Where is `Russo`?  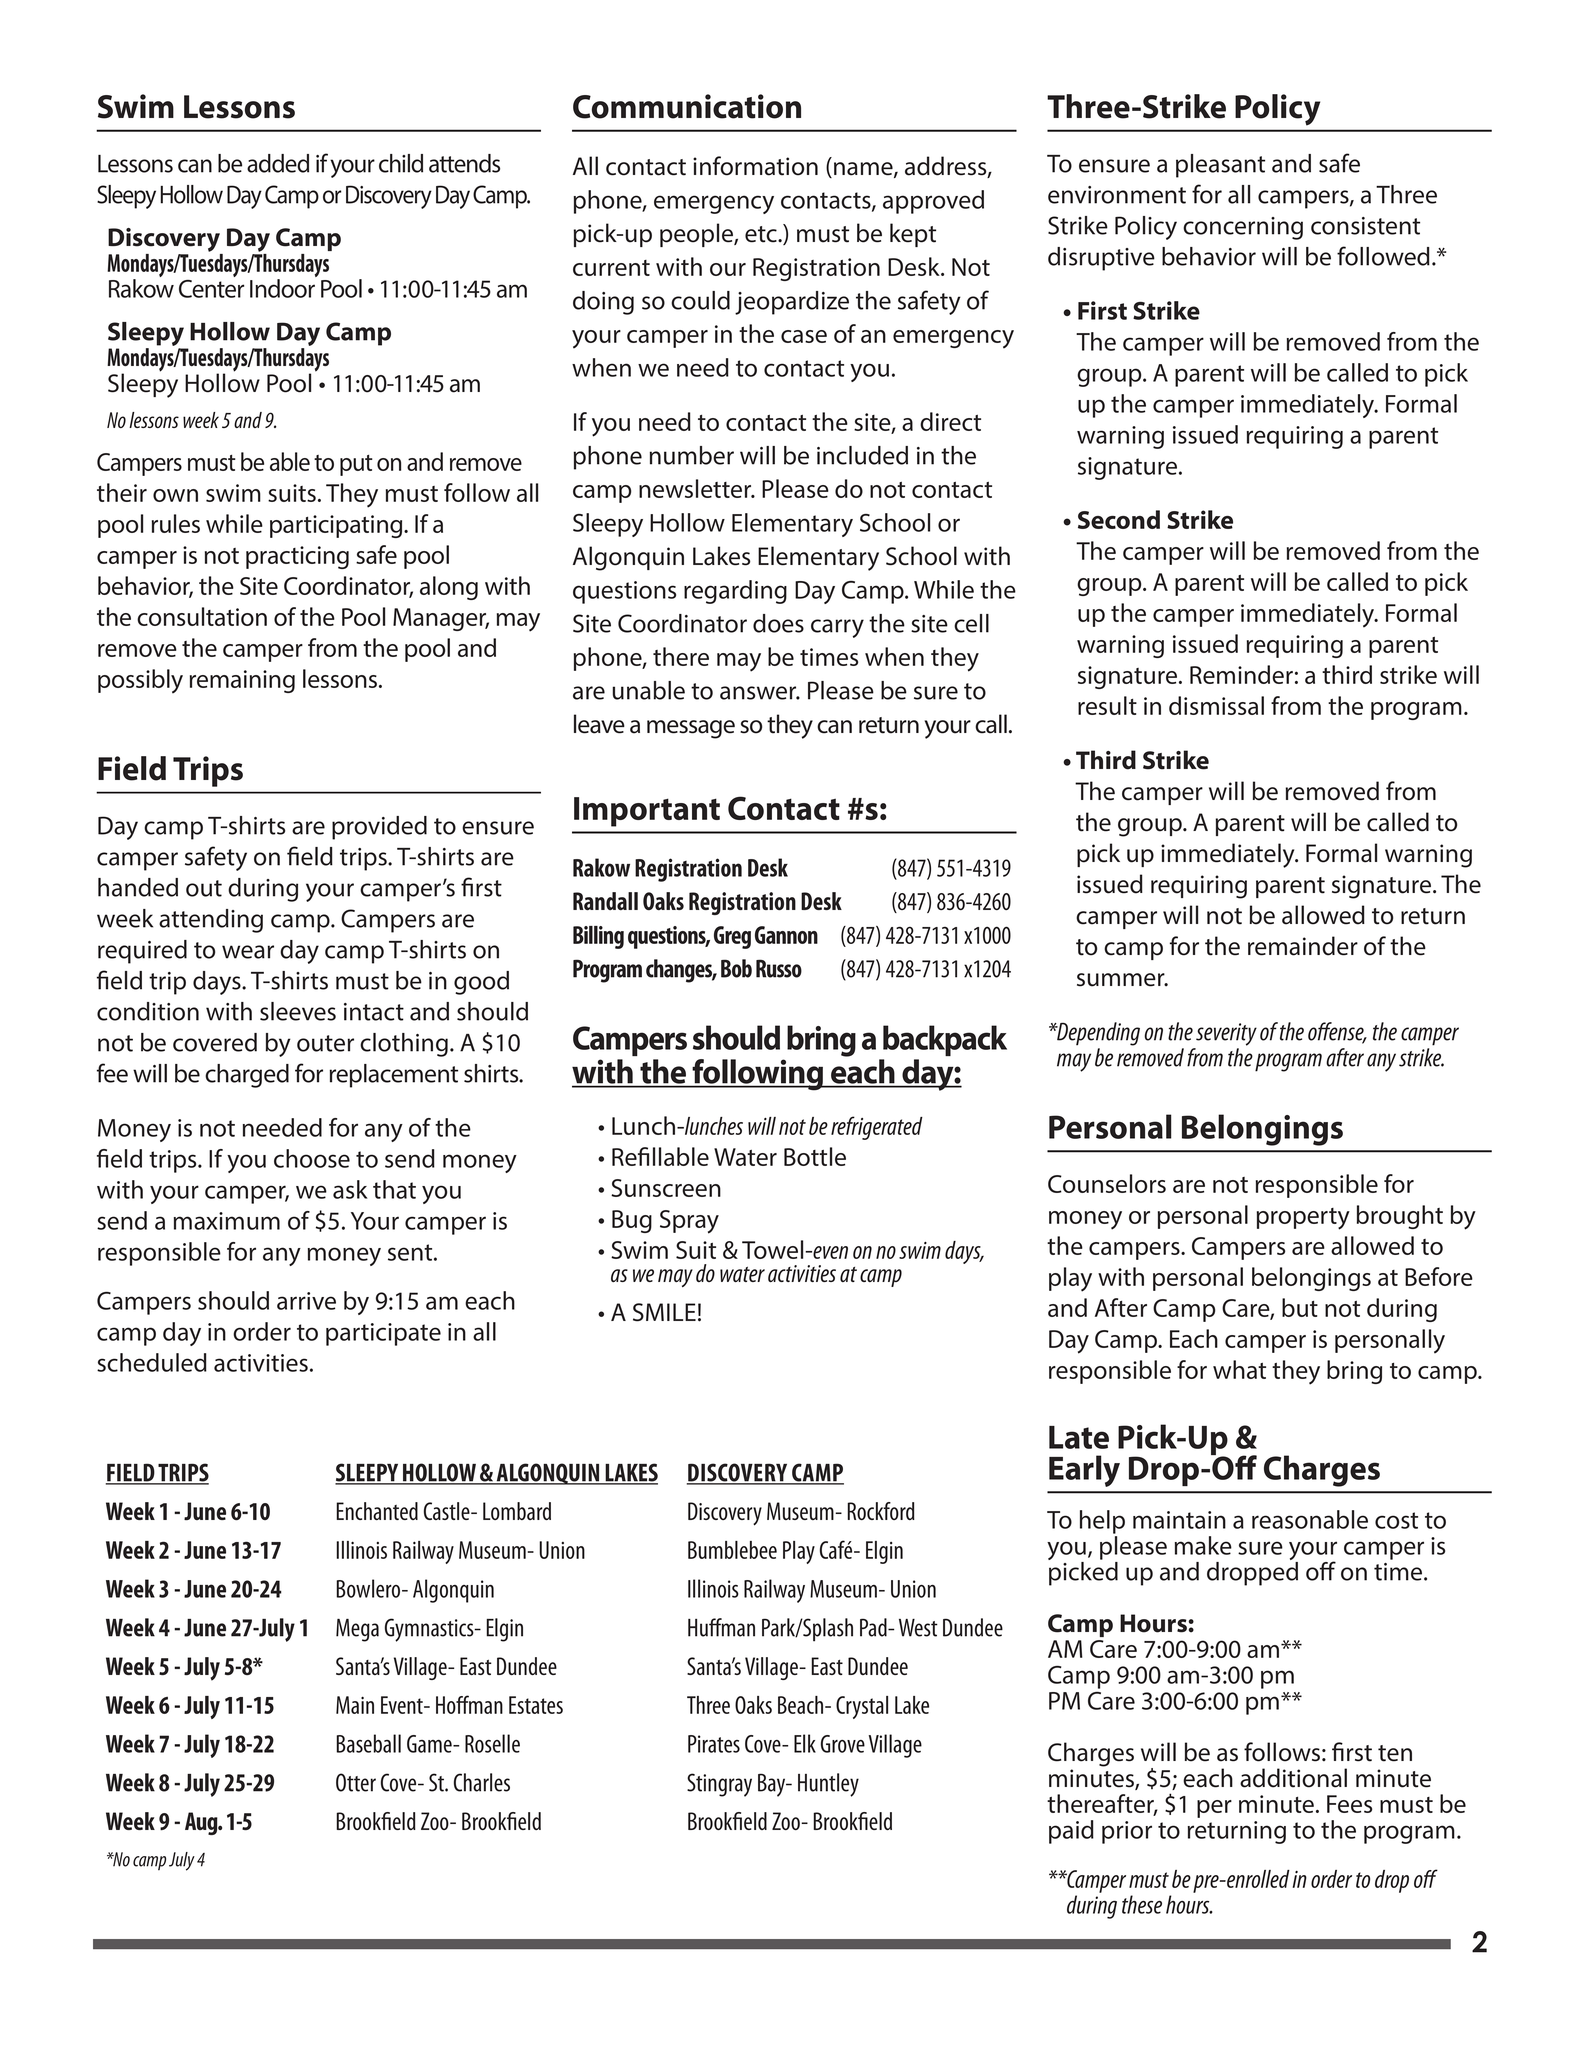
Russo is located at coordinates (779, 968).
